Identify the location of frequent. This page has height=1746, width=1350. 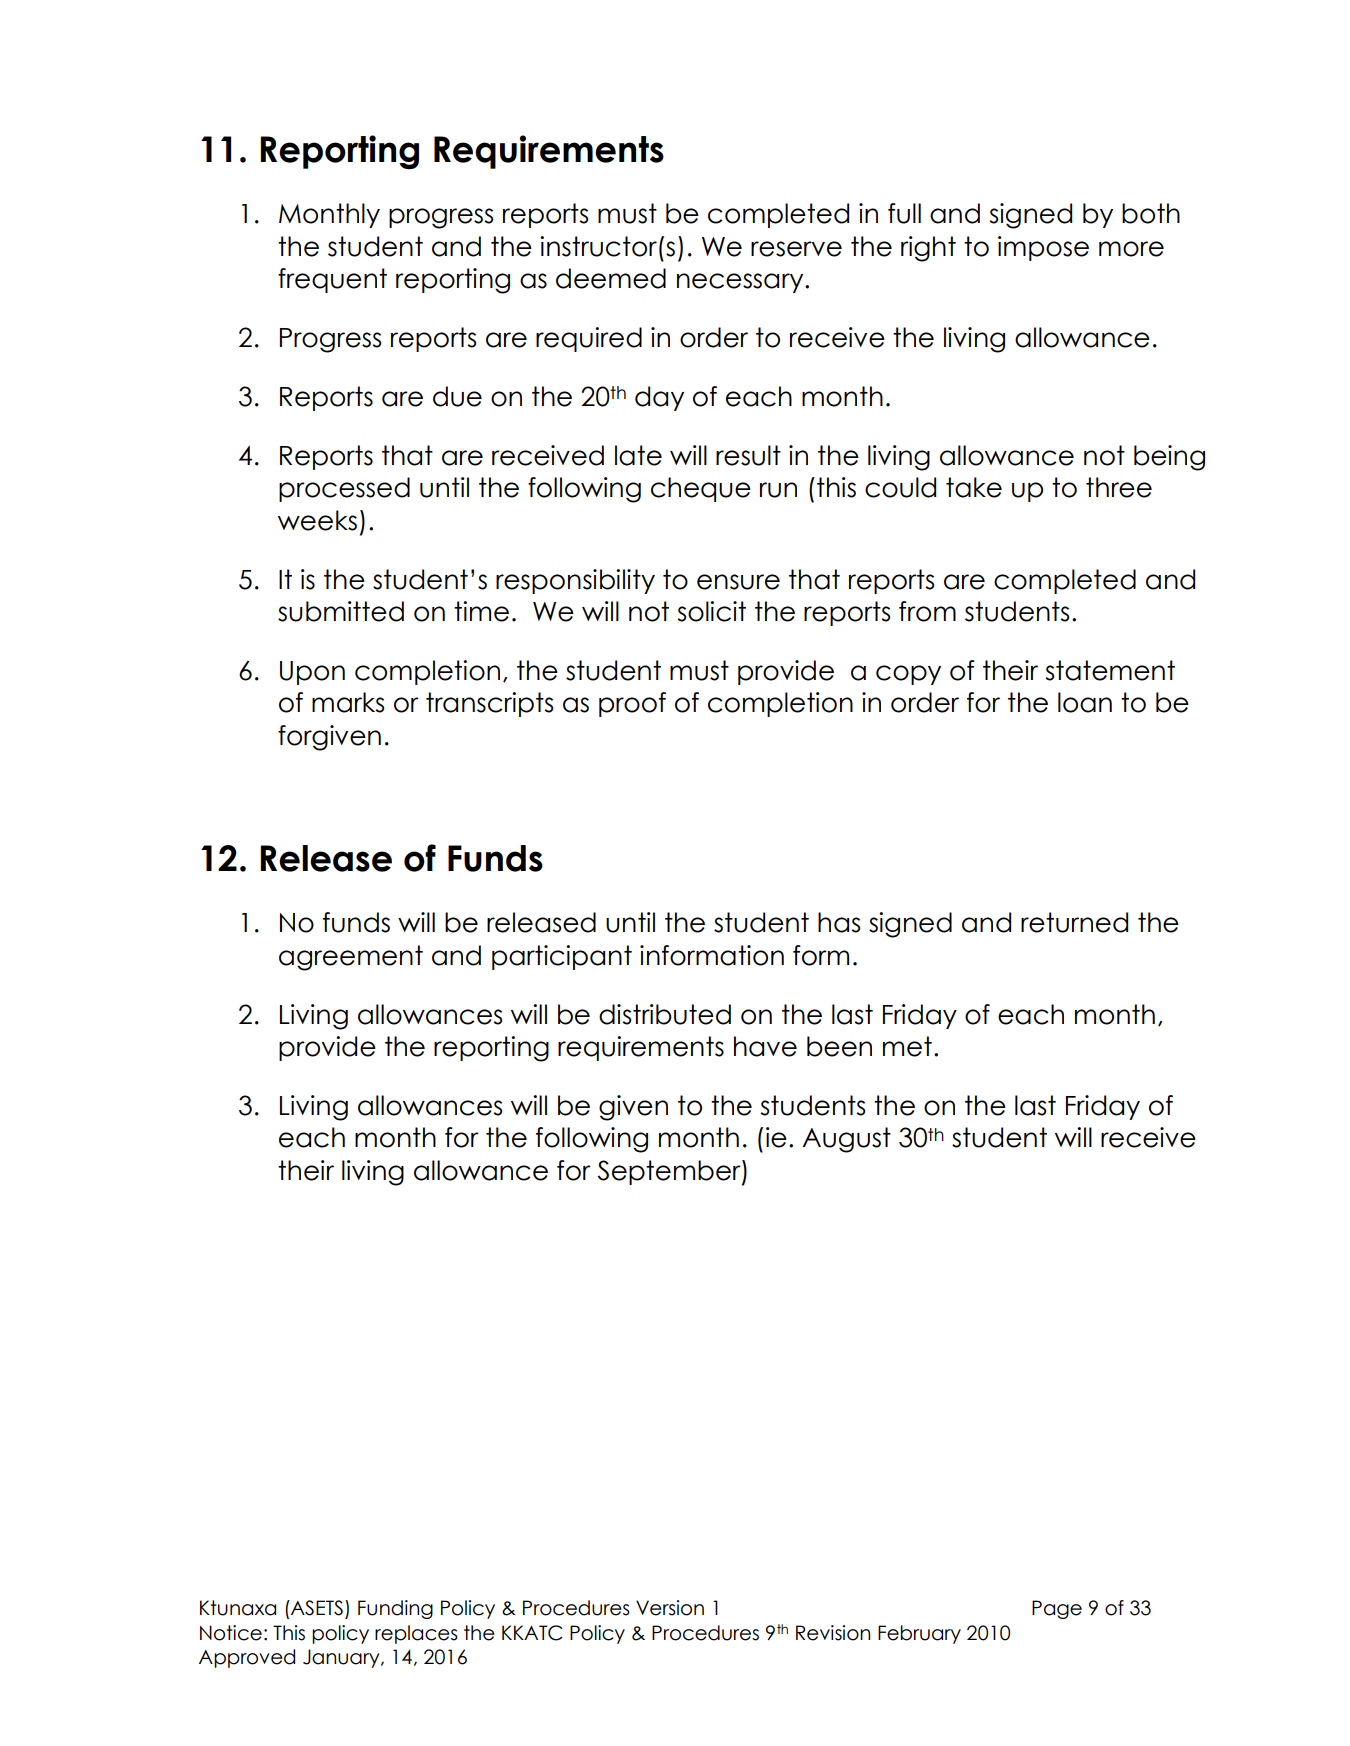
(332, 280).
